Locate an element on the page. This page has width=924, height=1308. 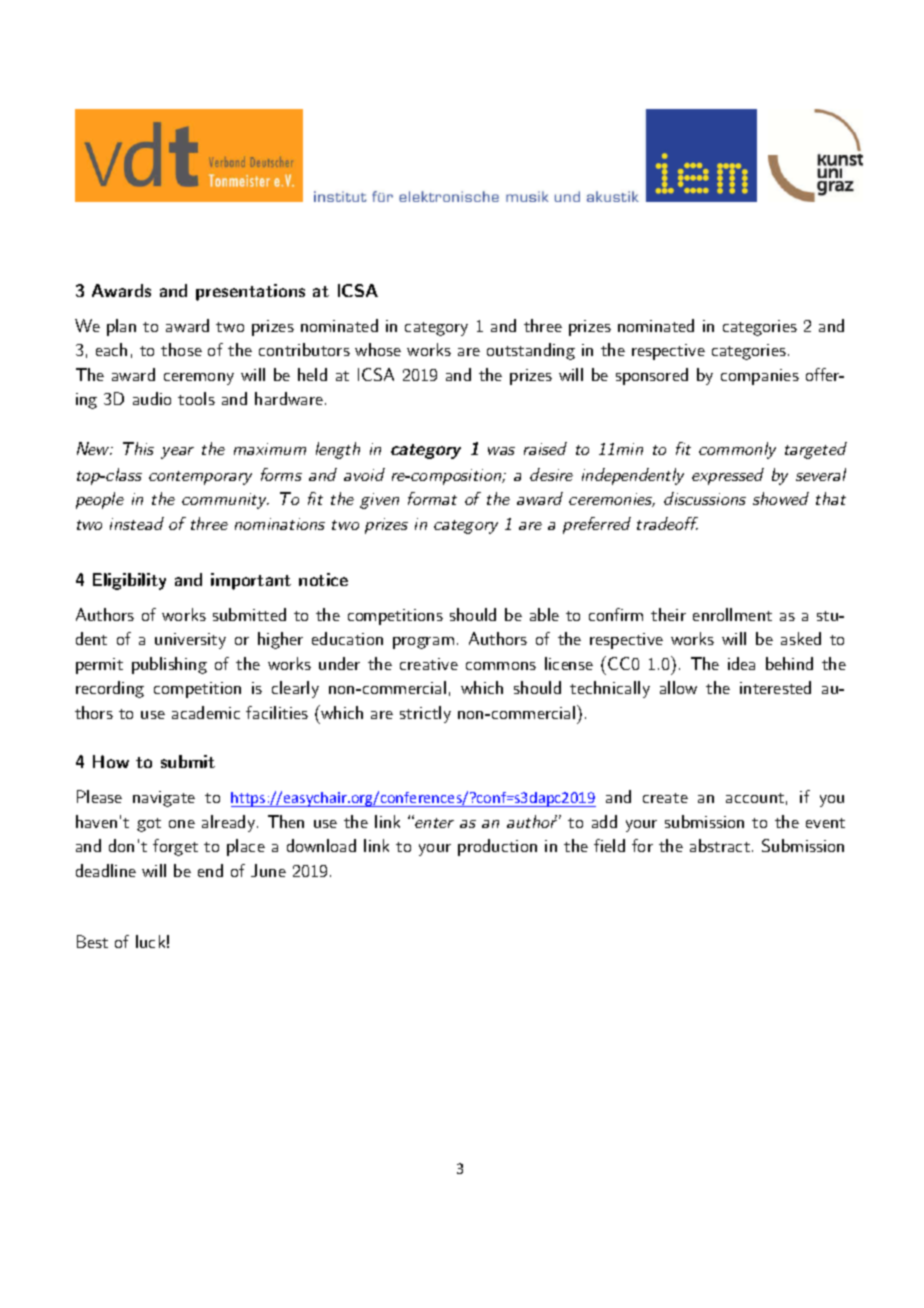
plan is located at coordinates (121, 327).
